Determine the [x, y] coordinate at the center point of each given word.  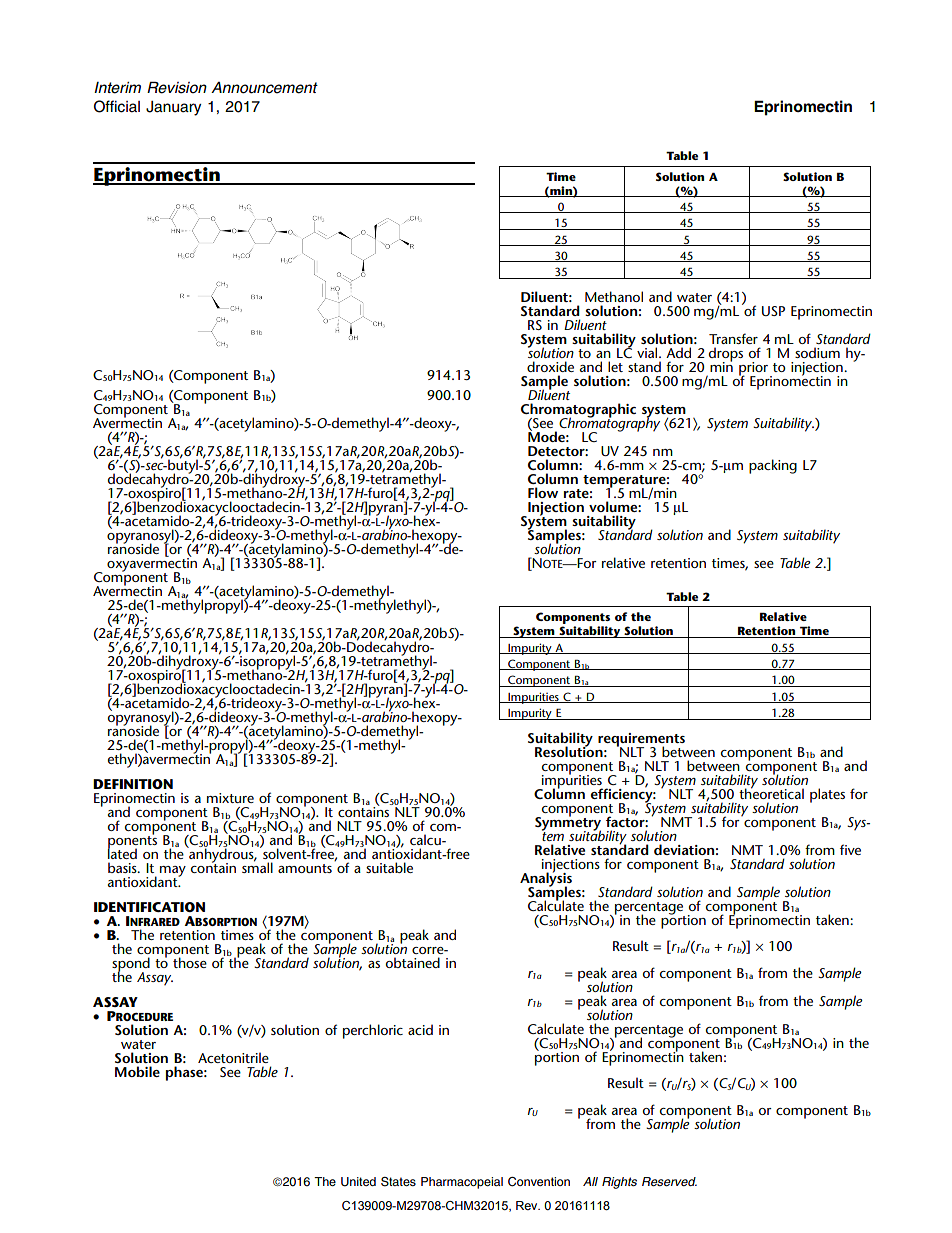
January [173, 108]
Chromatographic [578, 411]
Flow [543, 492]
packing [773, 466]
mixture [230, 798]
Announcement [264, 88]
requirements [641, 741]
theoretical [771, 792]
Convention [539, 1182]
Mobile [137, 1071]
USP [773, 311]
